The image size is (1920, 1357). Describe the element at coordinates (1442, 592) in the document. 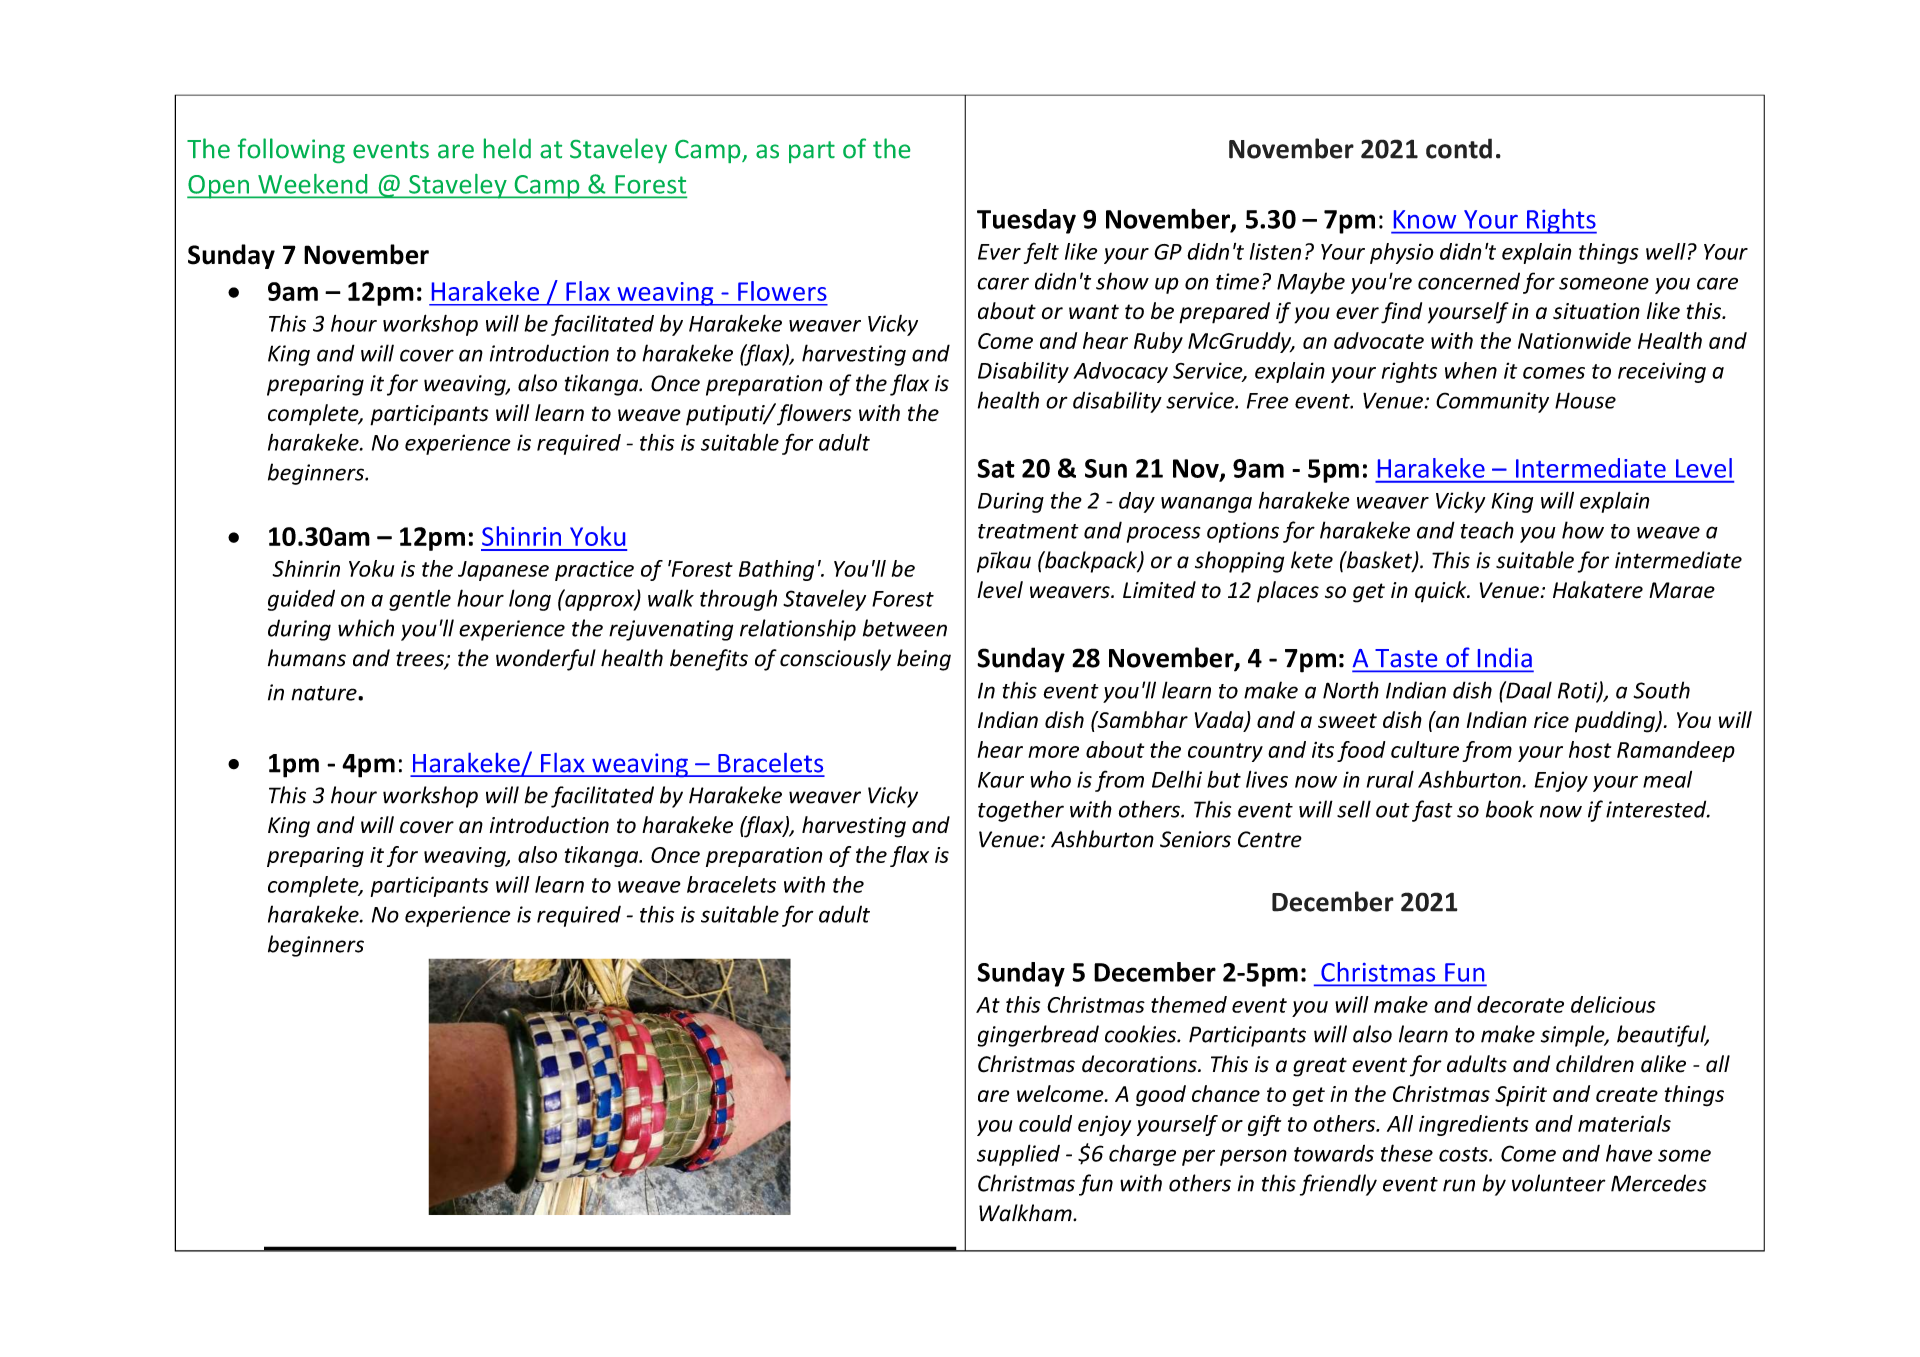

I see `quick` at that location.
